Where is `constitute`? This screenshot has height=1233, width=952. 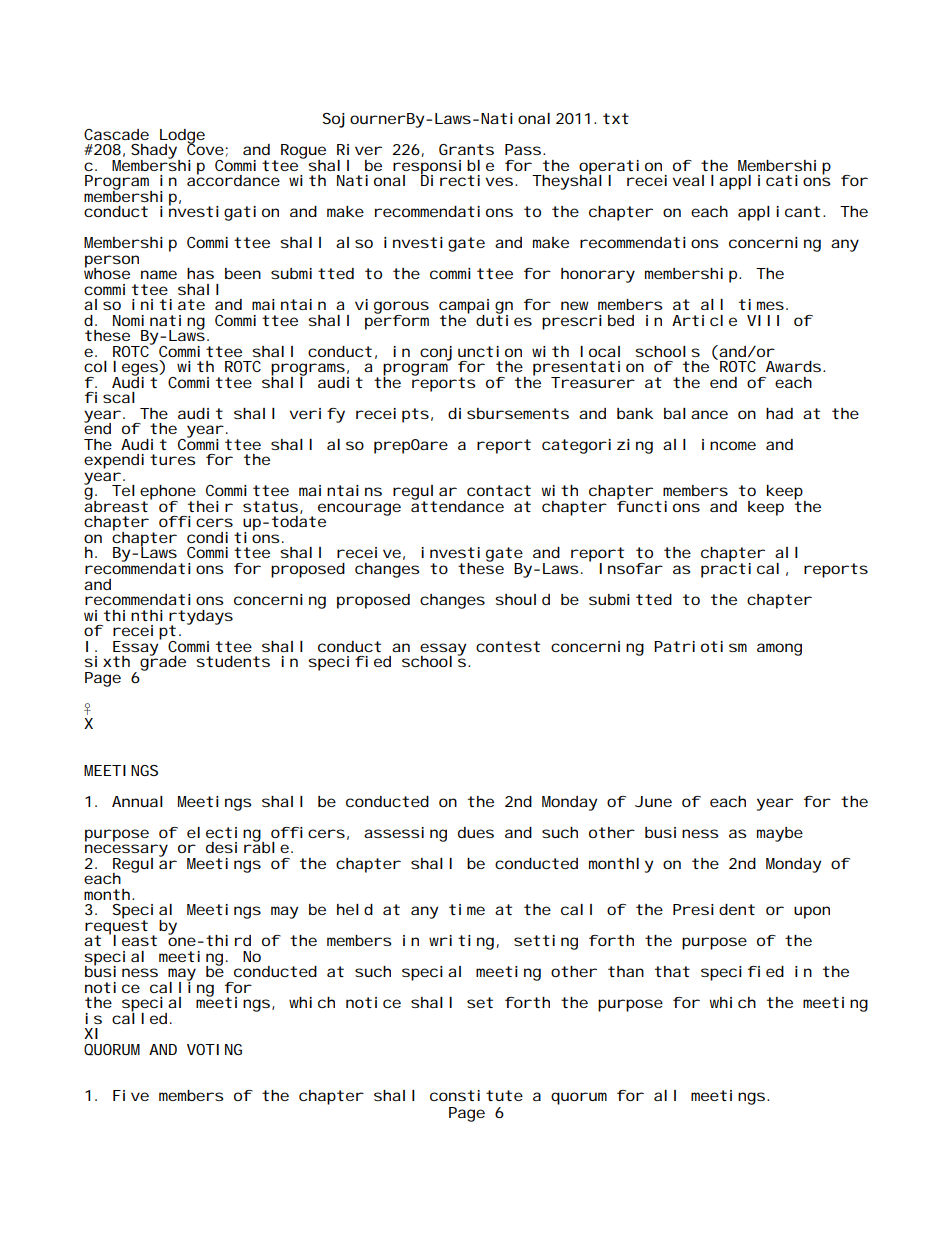
constitute is located at coordinates (476, 1095).
